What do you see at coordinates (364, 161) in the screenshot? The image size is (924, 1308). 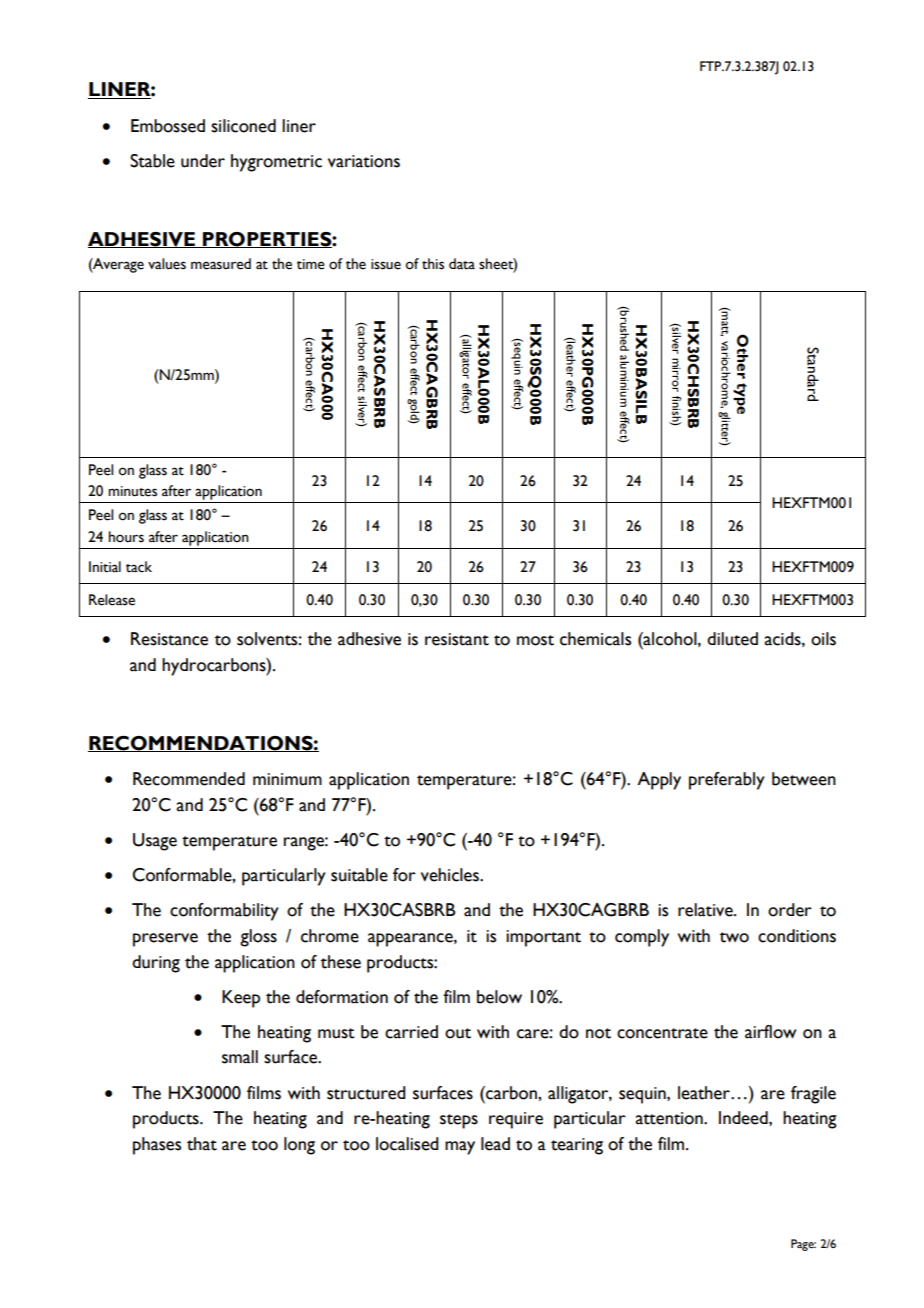 I see `variations` at bounding box center [364, 161].
